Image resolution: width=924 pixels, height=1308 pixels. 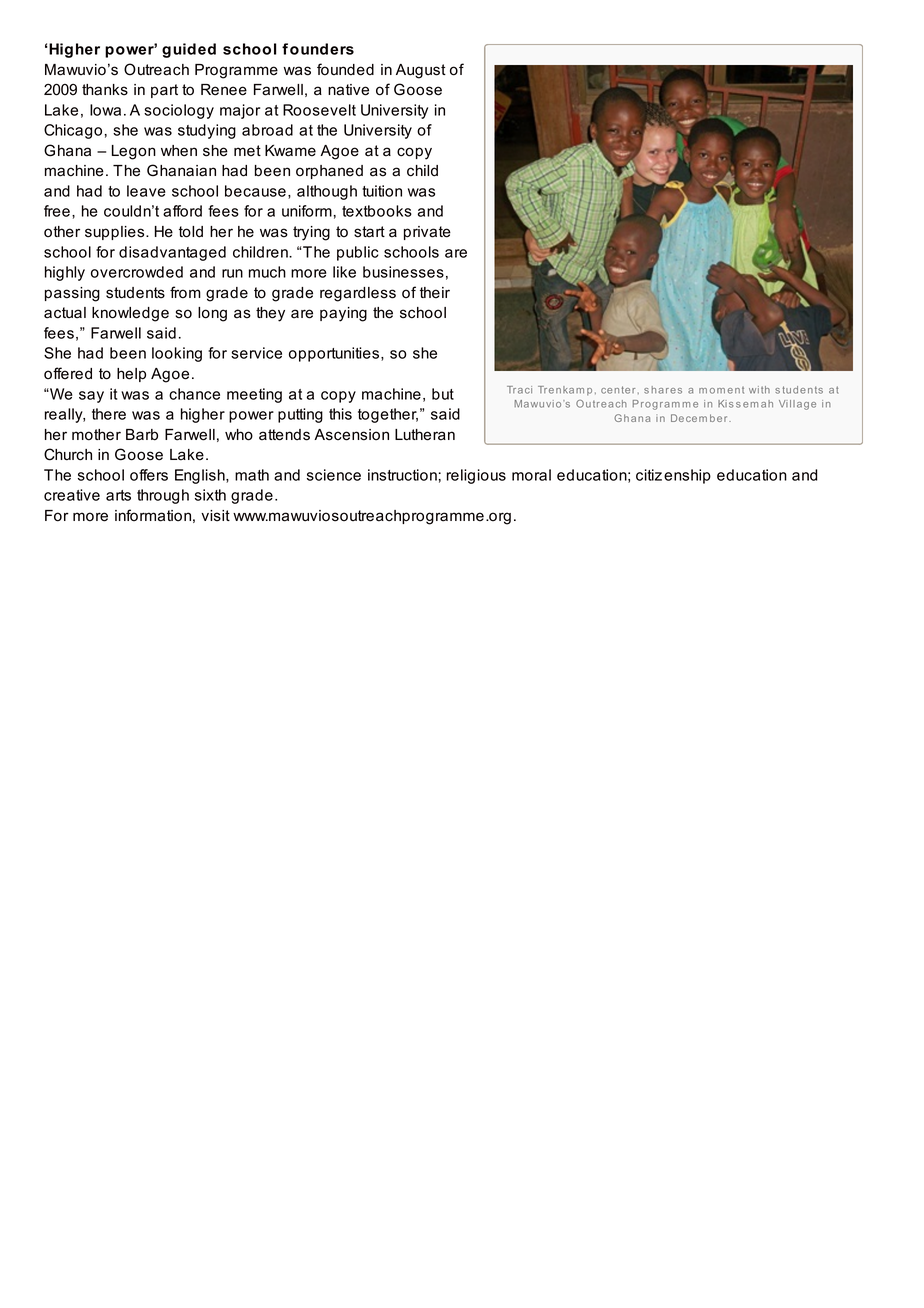 What do you see at coordinates (427, 233) in the document?
I see `private` at bounding box center [427, 233].
